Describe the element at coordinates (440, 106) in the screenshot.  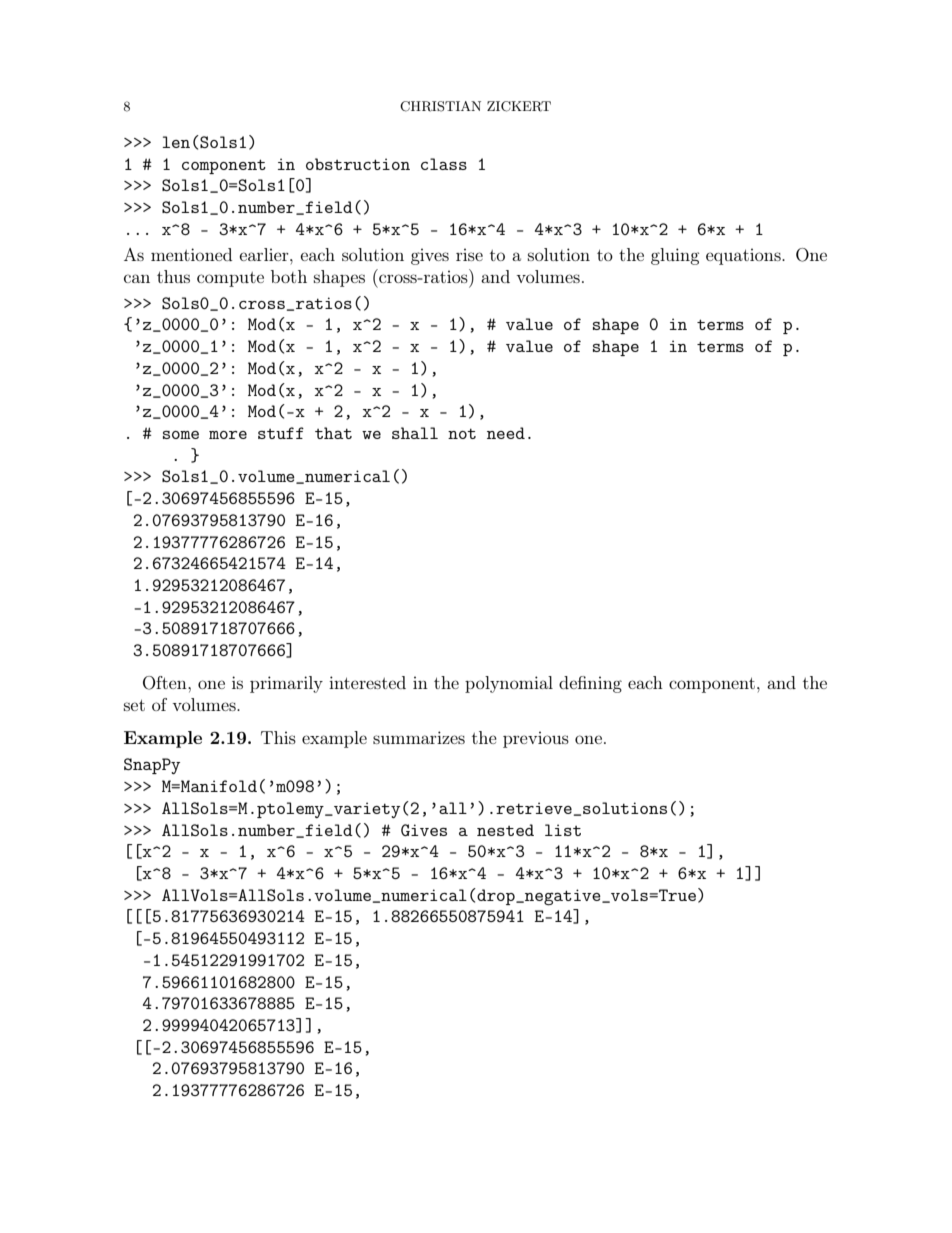
I see `CHRISTIAN` at that location.
